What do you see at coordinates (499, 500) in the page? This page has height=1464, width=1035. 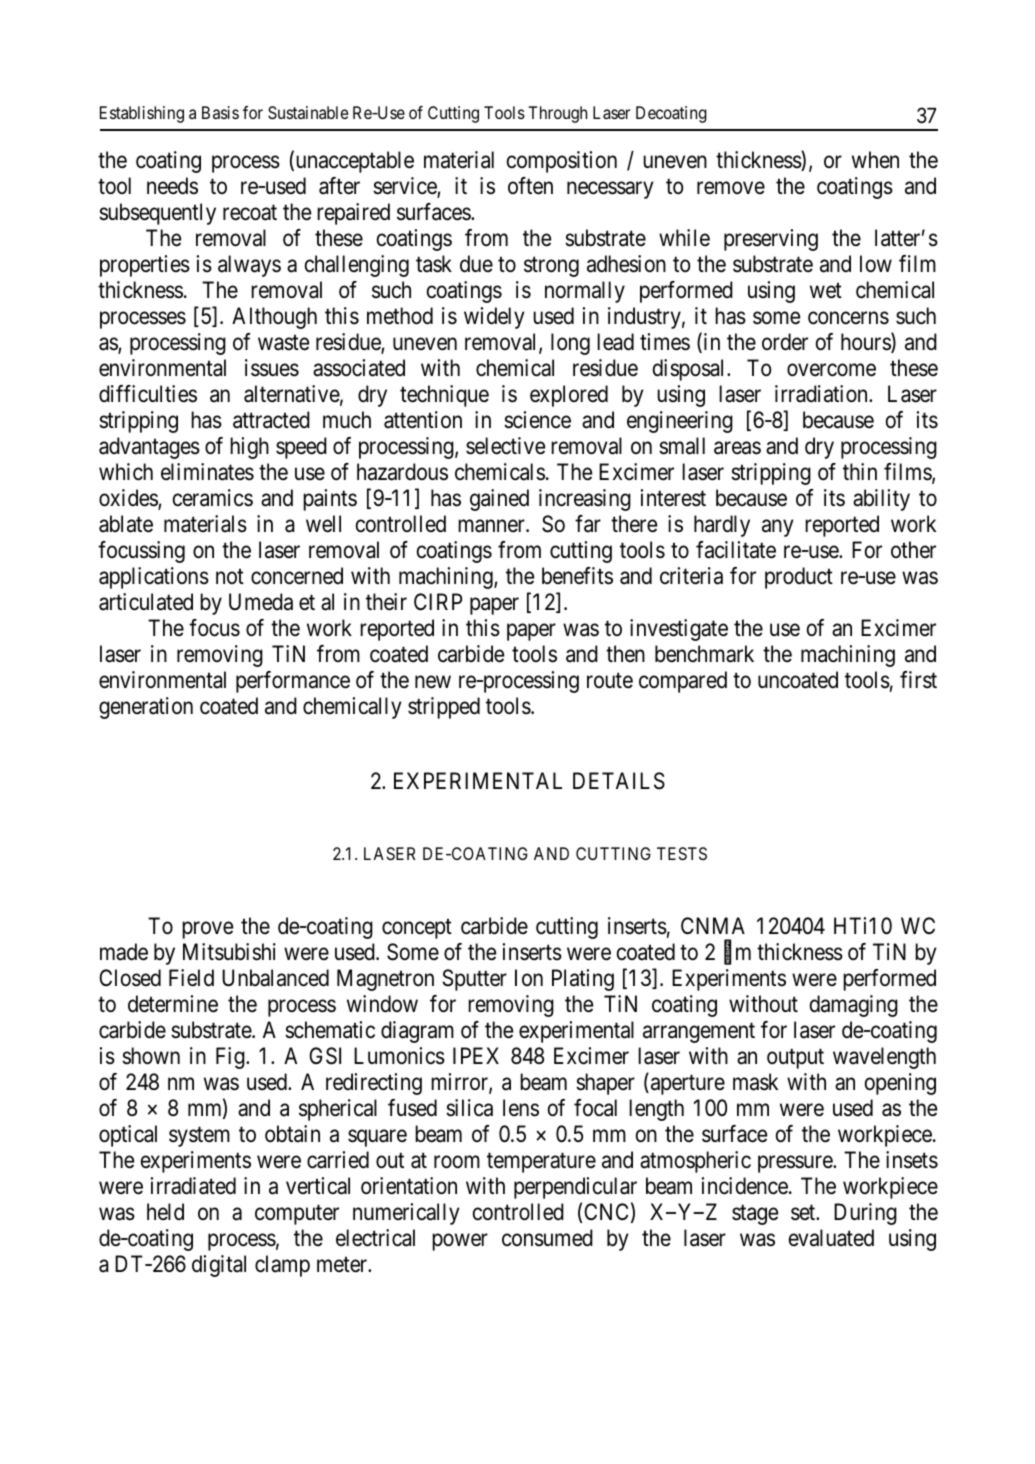 I see `gained` at bounding box center [499, 500].
